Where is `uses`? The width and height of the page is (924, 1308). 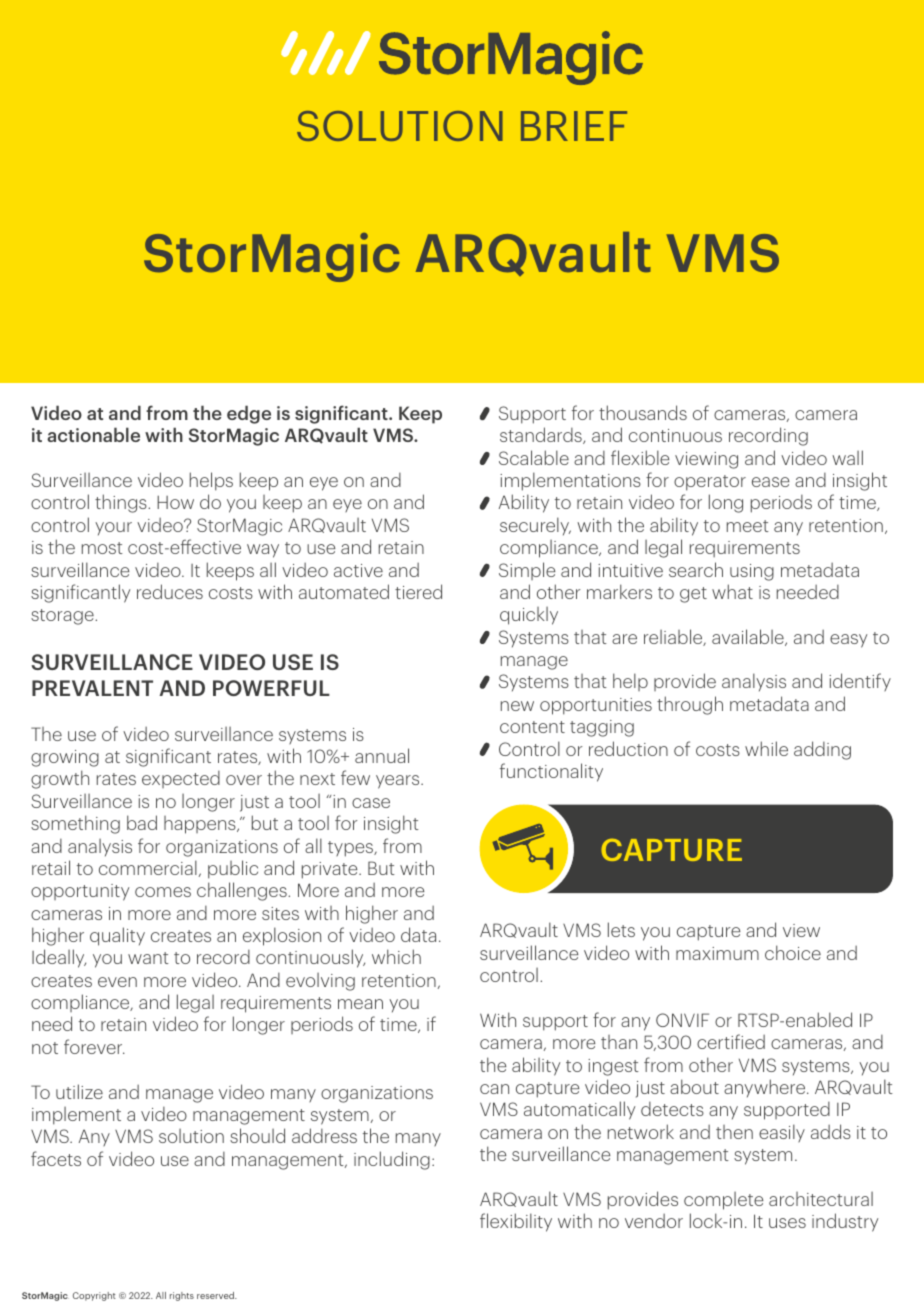
uses is located at coordinates (787, 1223).
